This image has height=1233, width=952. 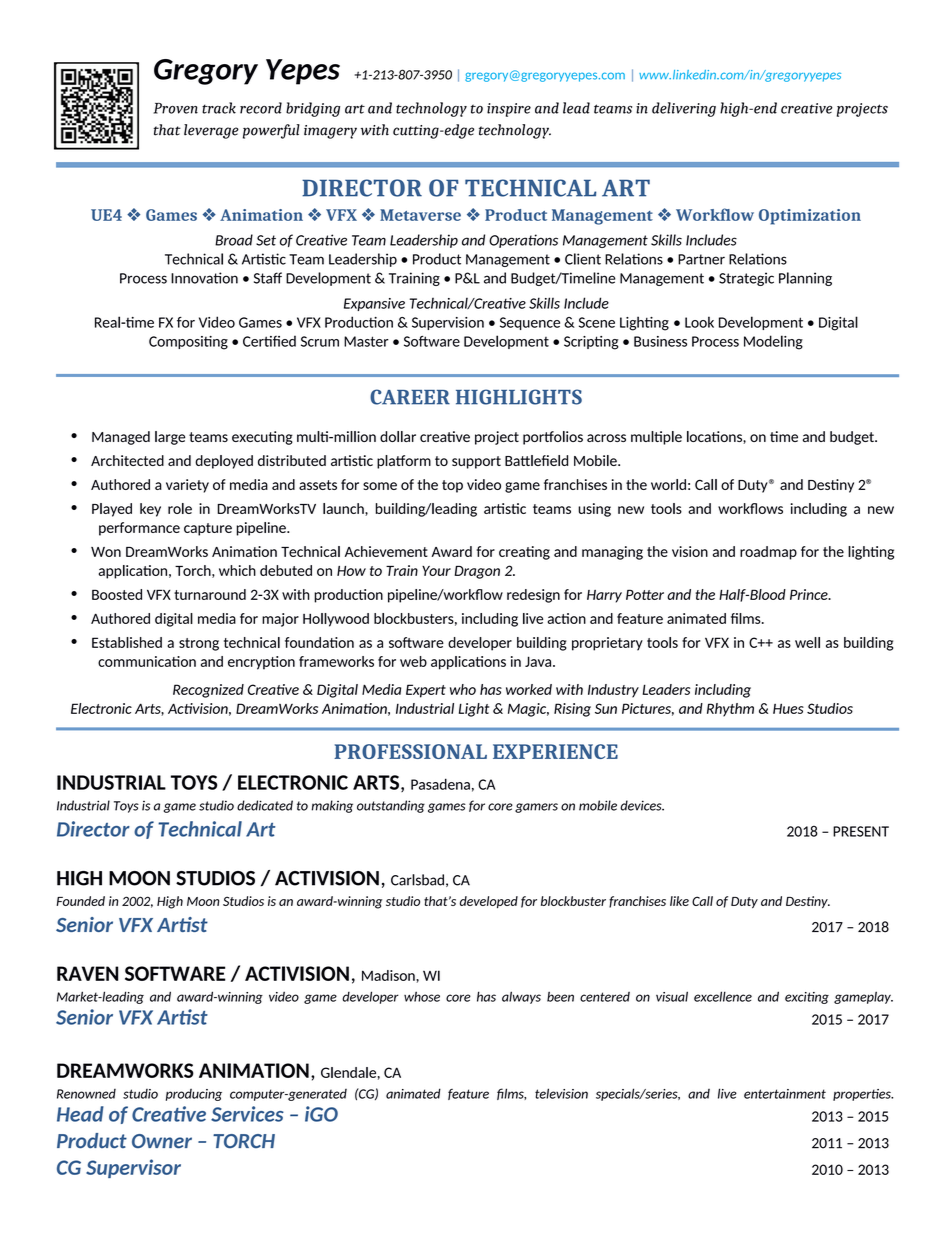 I want to click on well, so click(x=807, y=642).
